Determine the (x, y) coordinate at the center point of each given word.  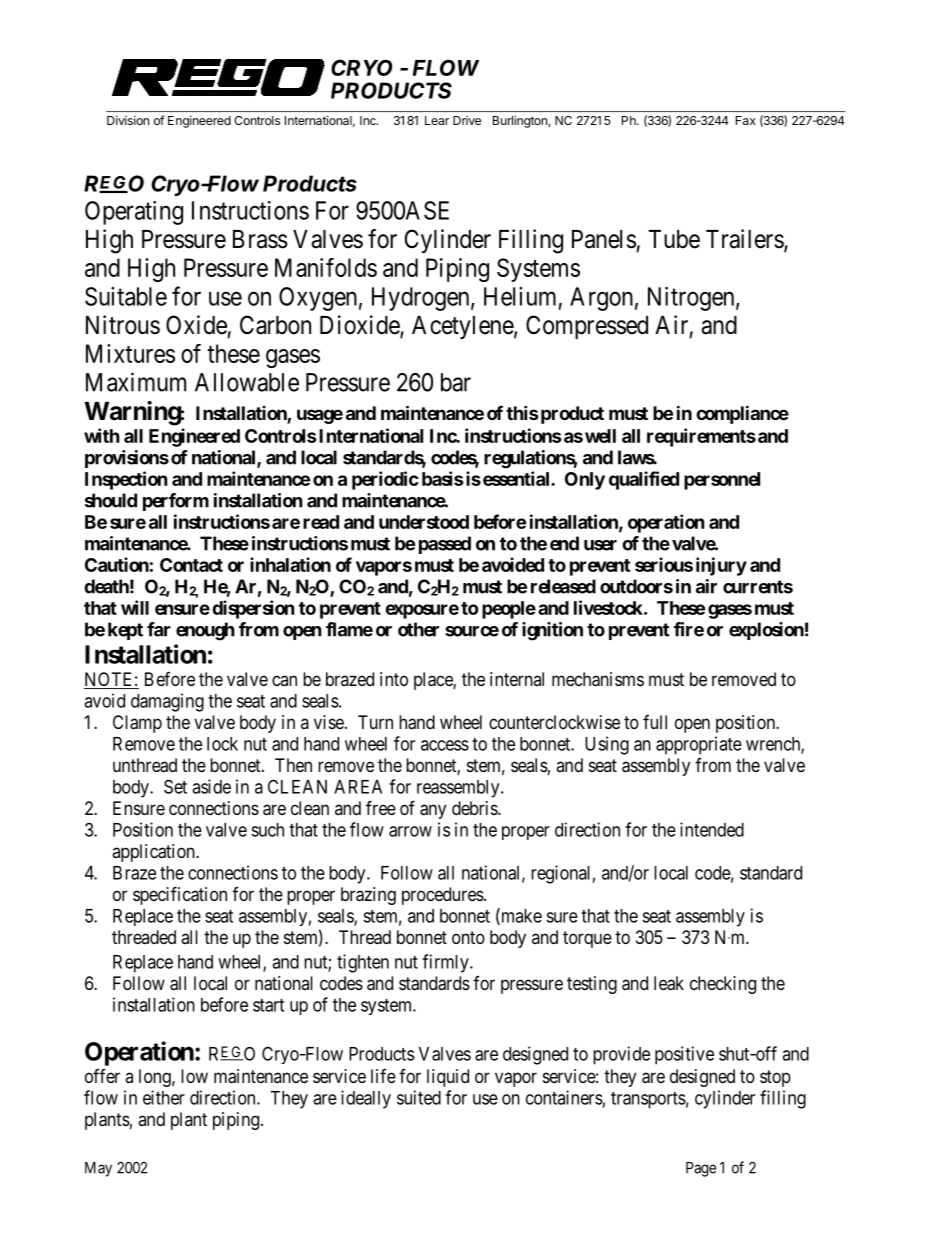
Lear (437, 120)
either (164, 1097)
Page (701, 1169)
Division (128, 120)
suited (419, 1097)
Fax (746, 120)
